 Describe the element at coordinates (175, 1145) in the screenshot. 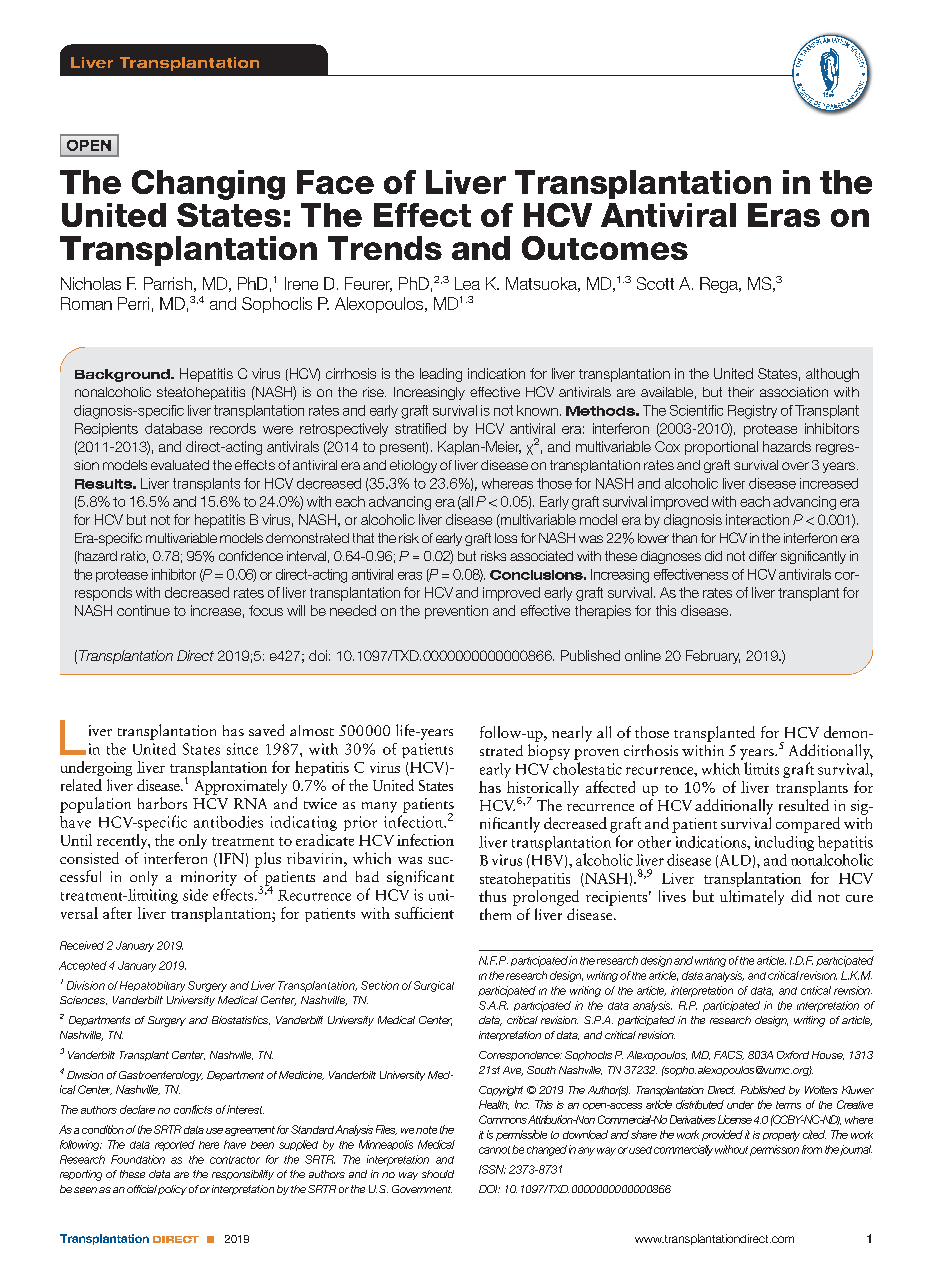

I see `reported` at that location.
